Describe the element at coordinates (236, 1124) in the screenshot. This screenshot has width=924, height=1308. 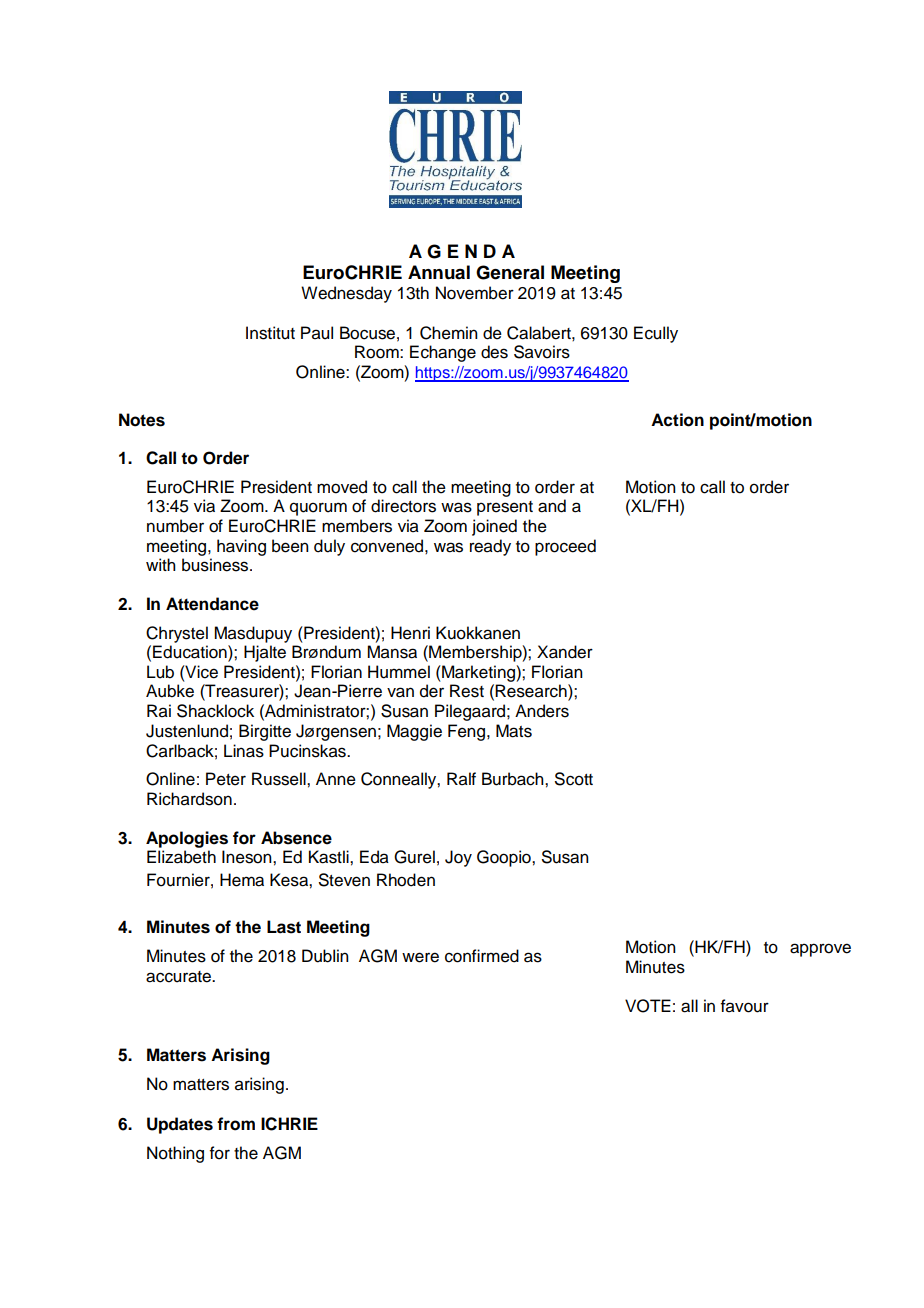
I see `from` at that location.
